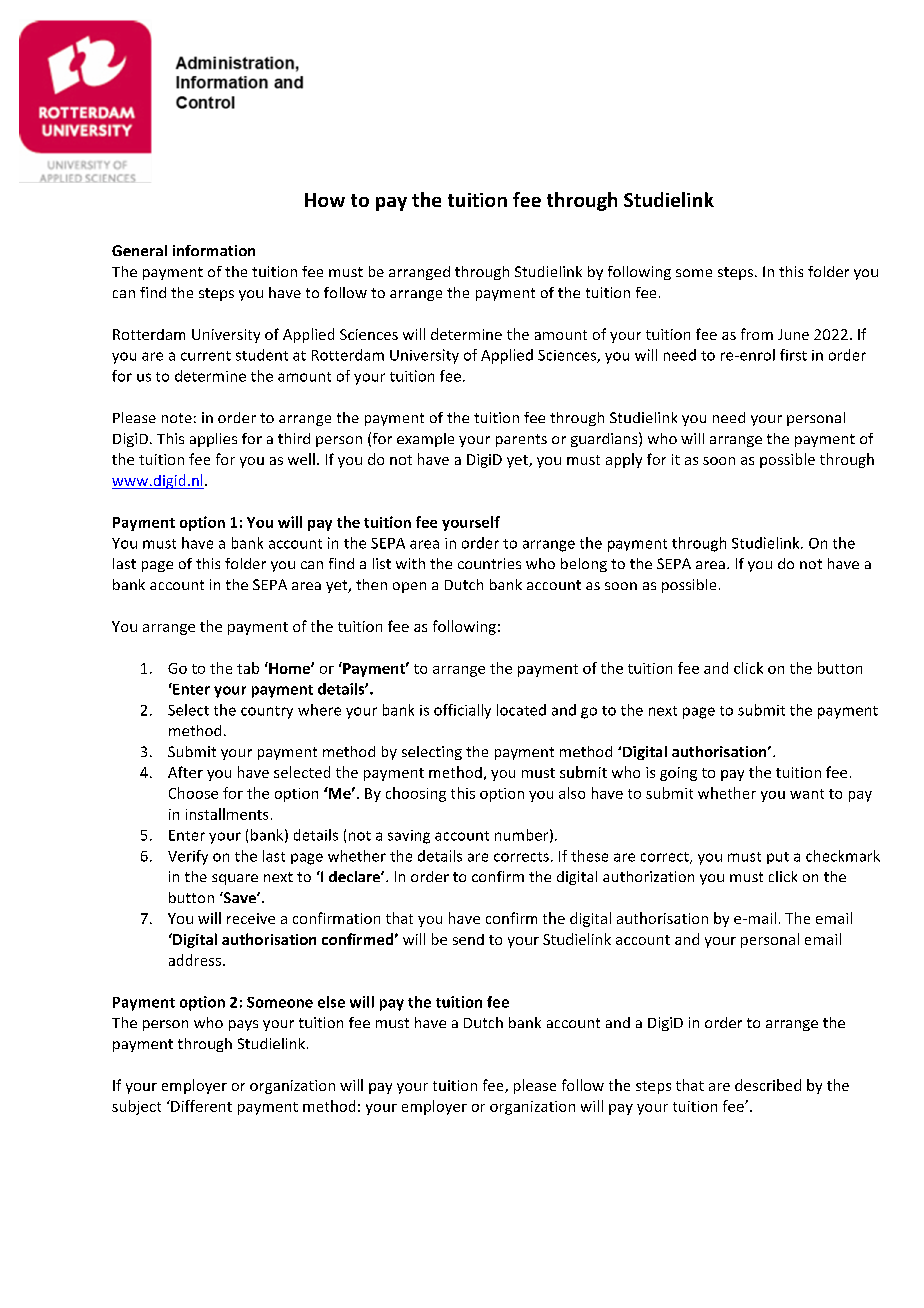  What do you see at coordinates (200, 1106) in the image?
I see `Different` at bounding box center [200, 1106].
